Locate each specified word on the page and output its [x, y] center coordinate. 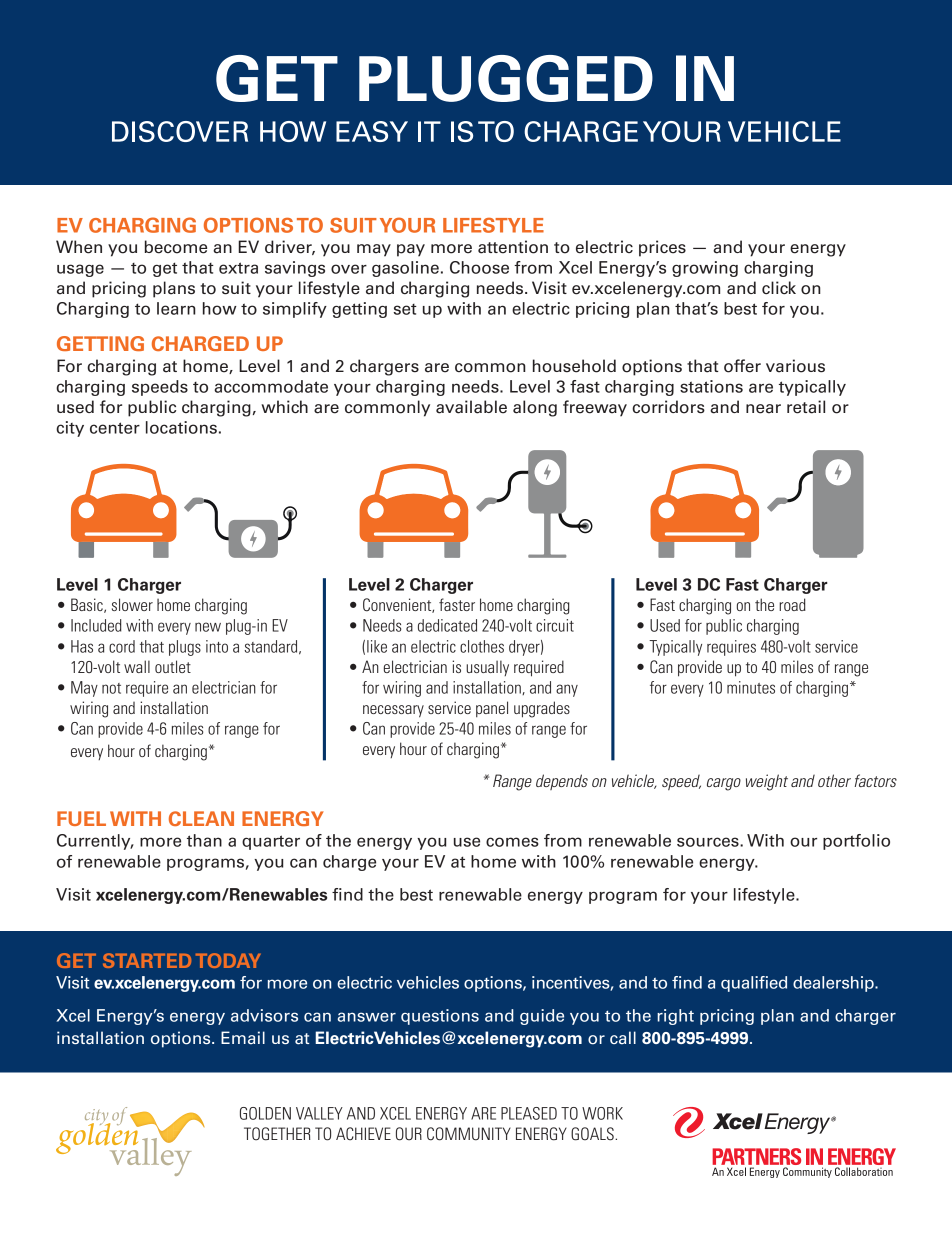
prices [662, 248]
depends [562, 782]
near [763, 409]
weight [767, 782]
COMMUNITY [469, 1134]
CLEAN [201, 818]
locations [181, 427]
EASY [372, 131]
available [471, 407]
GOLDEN [265, 1113]
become [176, 247]
